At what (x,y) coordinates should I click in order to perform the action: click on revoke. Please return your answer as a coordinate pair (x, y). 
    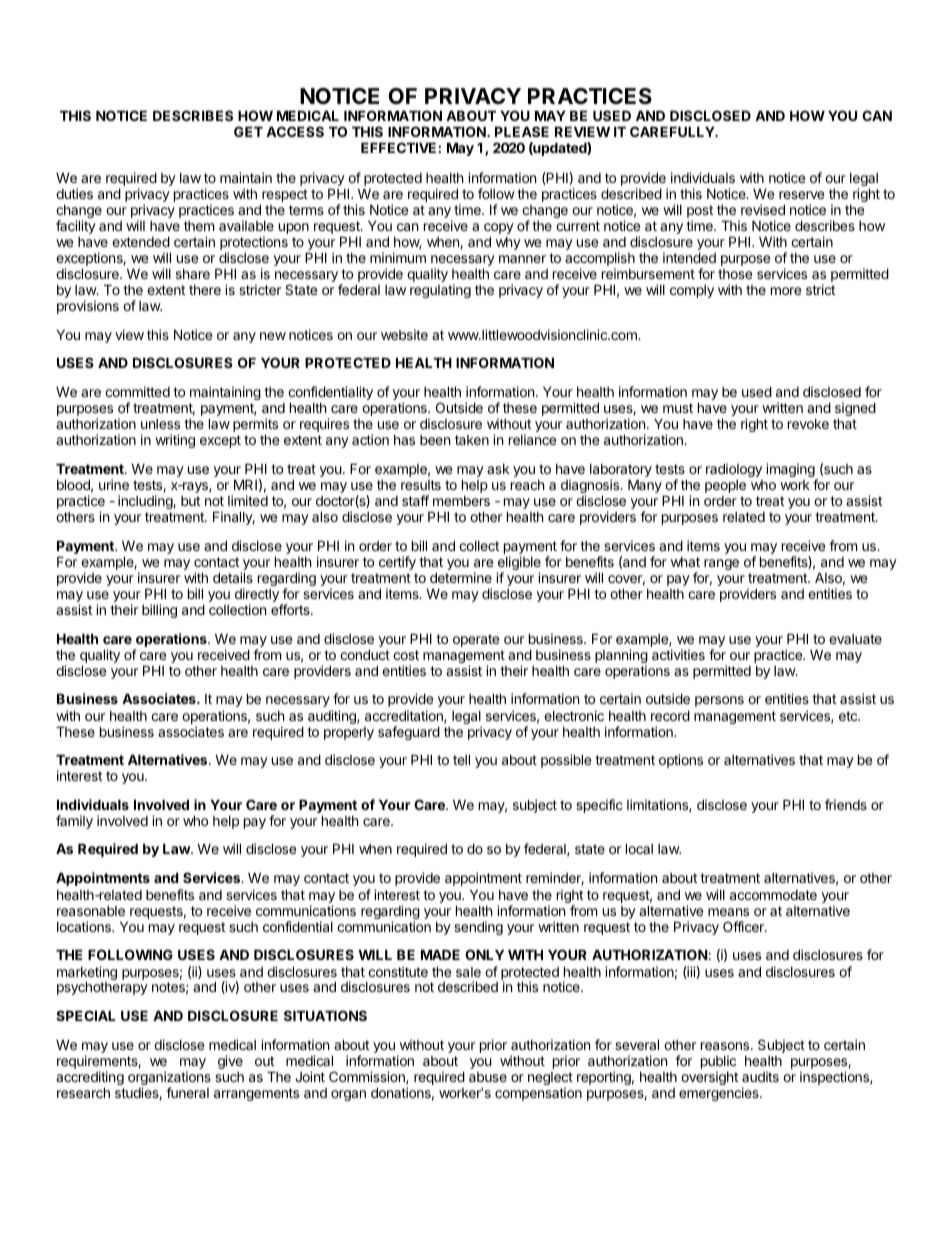
    Looking at the image, I should click on (808, 424).
